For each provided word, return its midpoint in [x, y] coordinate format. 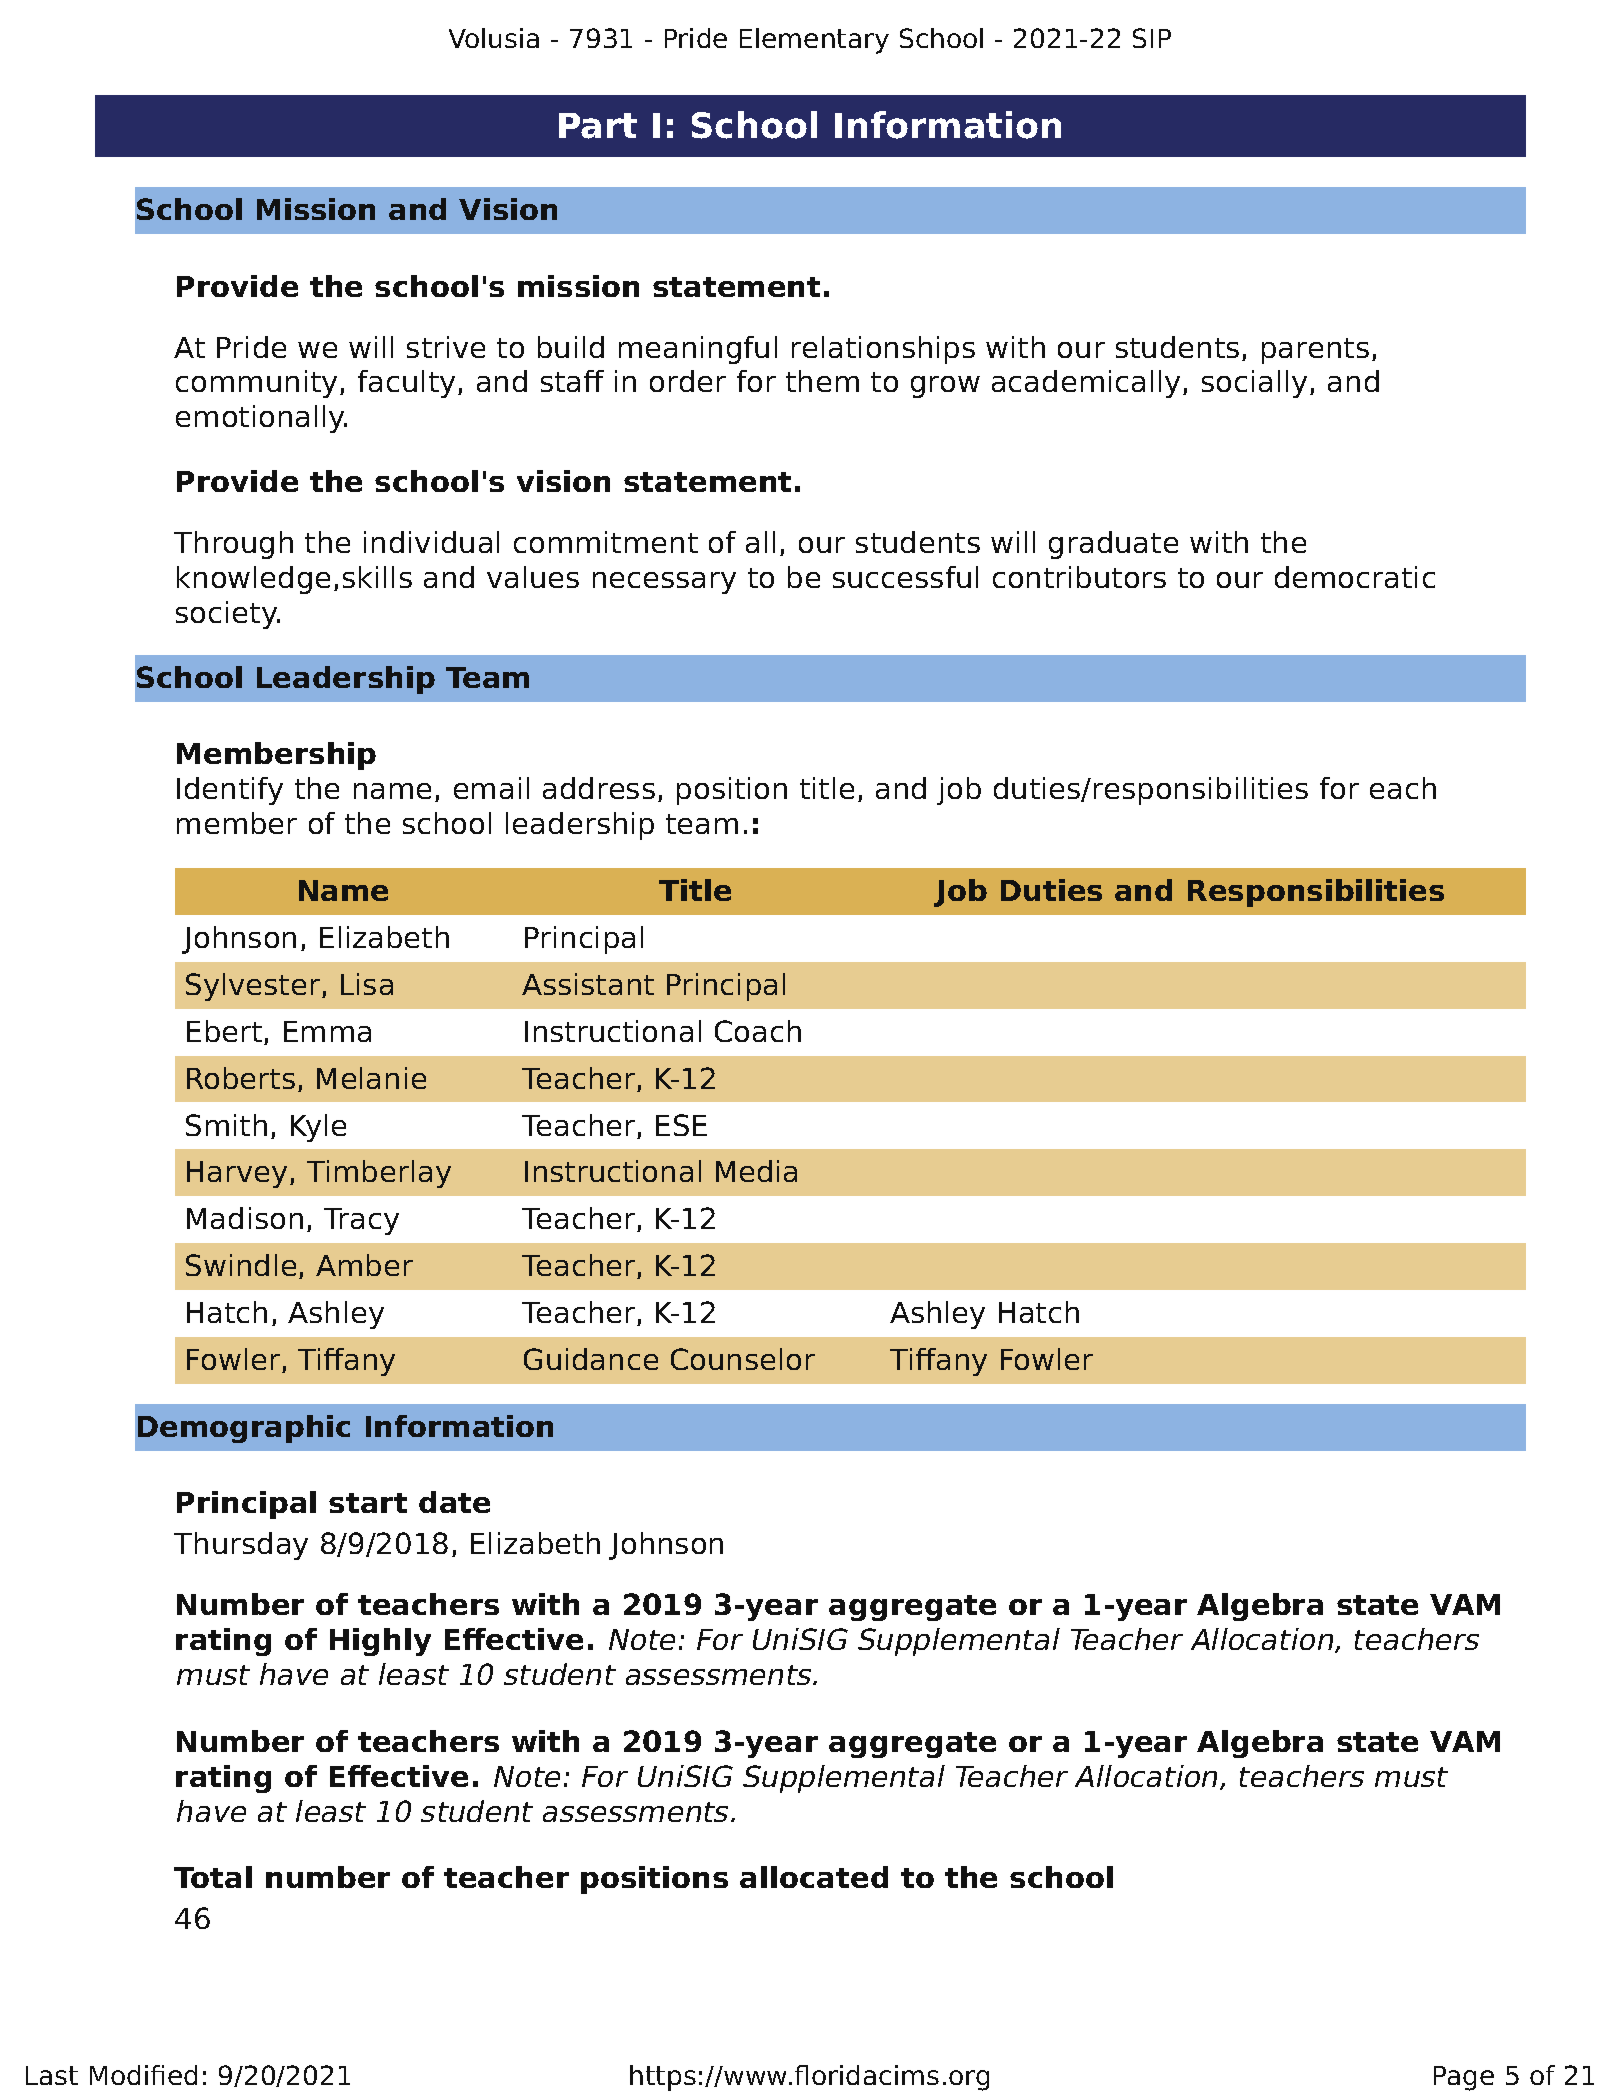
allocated [814, 1877]
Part [598, 126]
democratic [1355, 577]
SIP [1152, 38]
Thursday [241, 1546]
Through [233, 545]
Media [756, 1171]
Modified [143, 2075]
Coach [758, 1031]
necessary [664, 583]
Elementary [814, 41]
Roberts [241, 1078]
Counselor [743, 1359]
